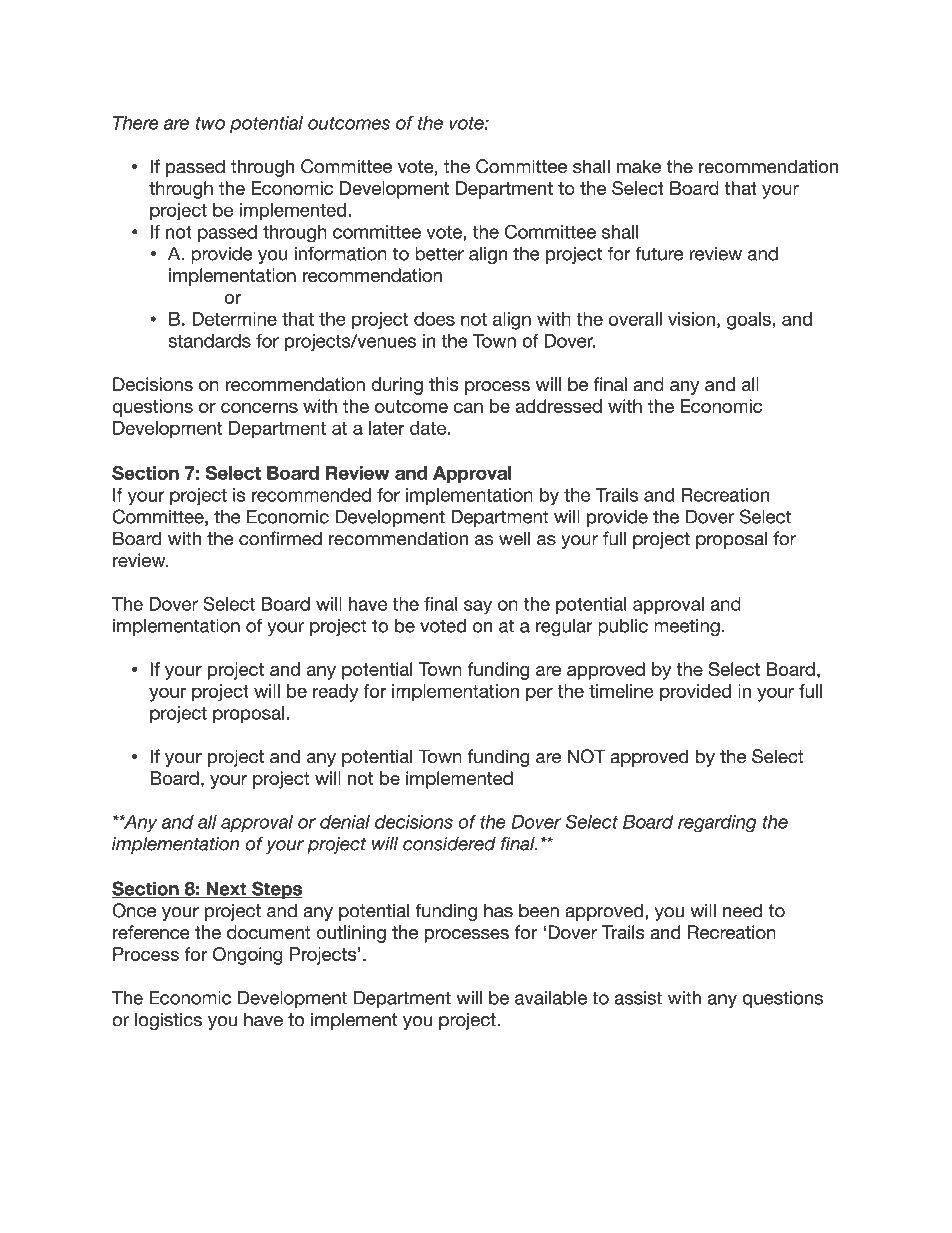  I want to click on confirmed, so click(280, 538).
